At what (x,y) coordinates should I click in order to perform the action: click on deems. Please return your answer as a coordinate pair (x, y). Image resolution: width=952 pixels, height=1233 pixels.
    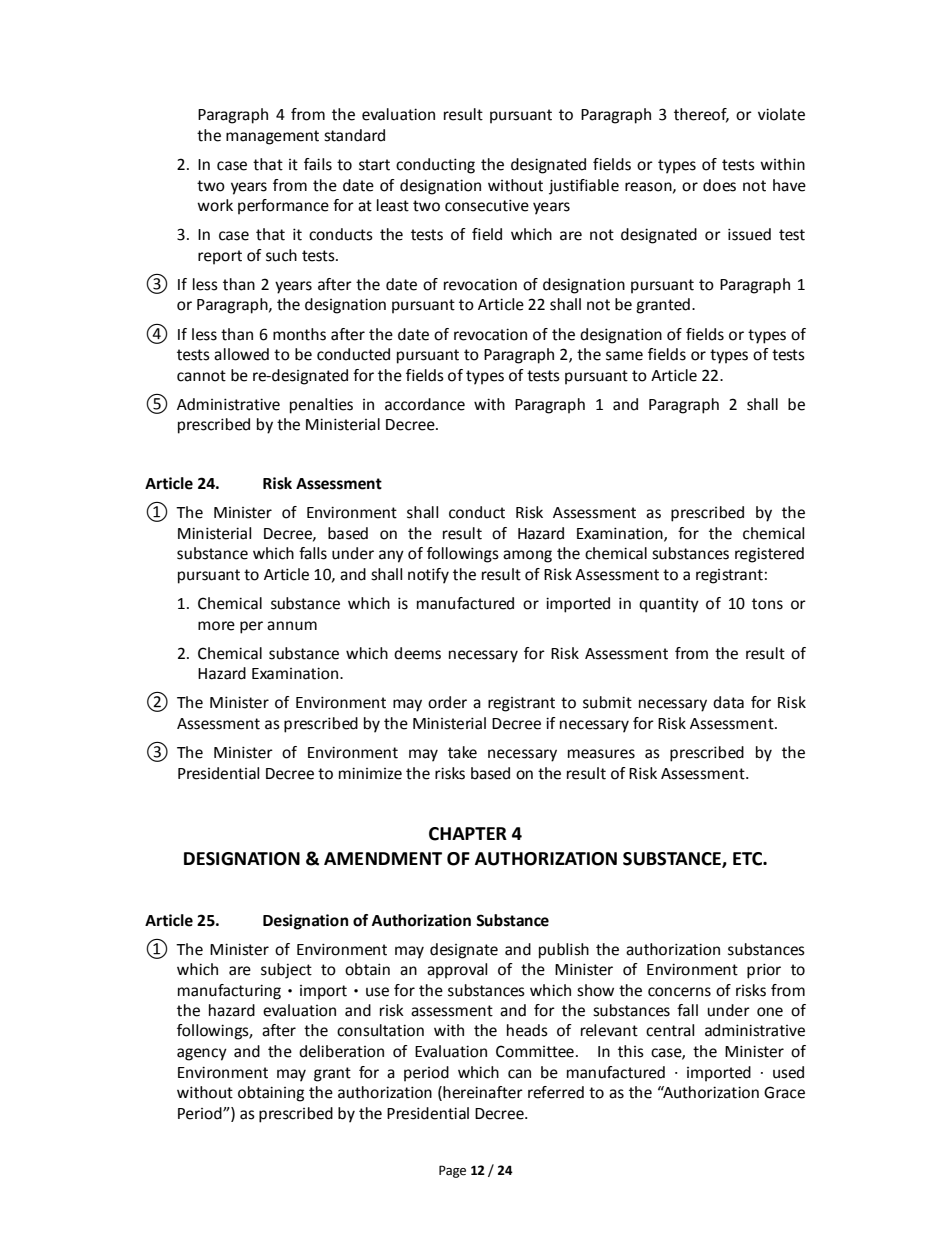
    Looking at the image, I should click on (417, 653).
